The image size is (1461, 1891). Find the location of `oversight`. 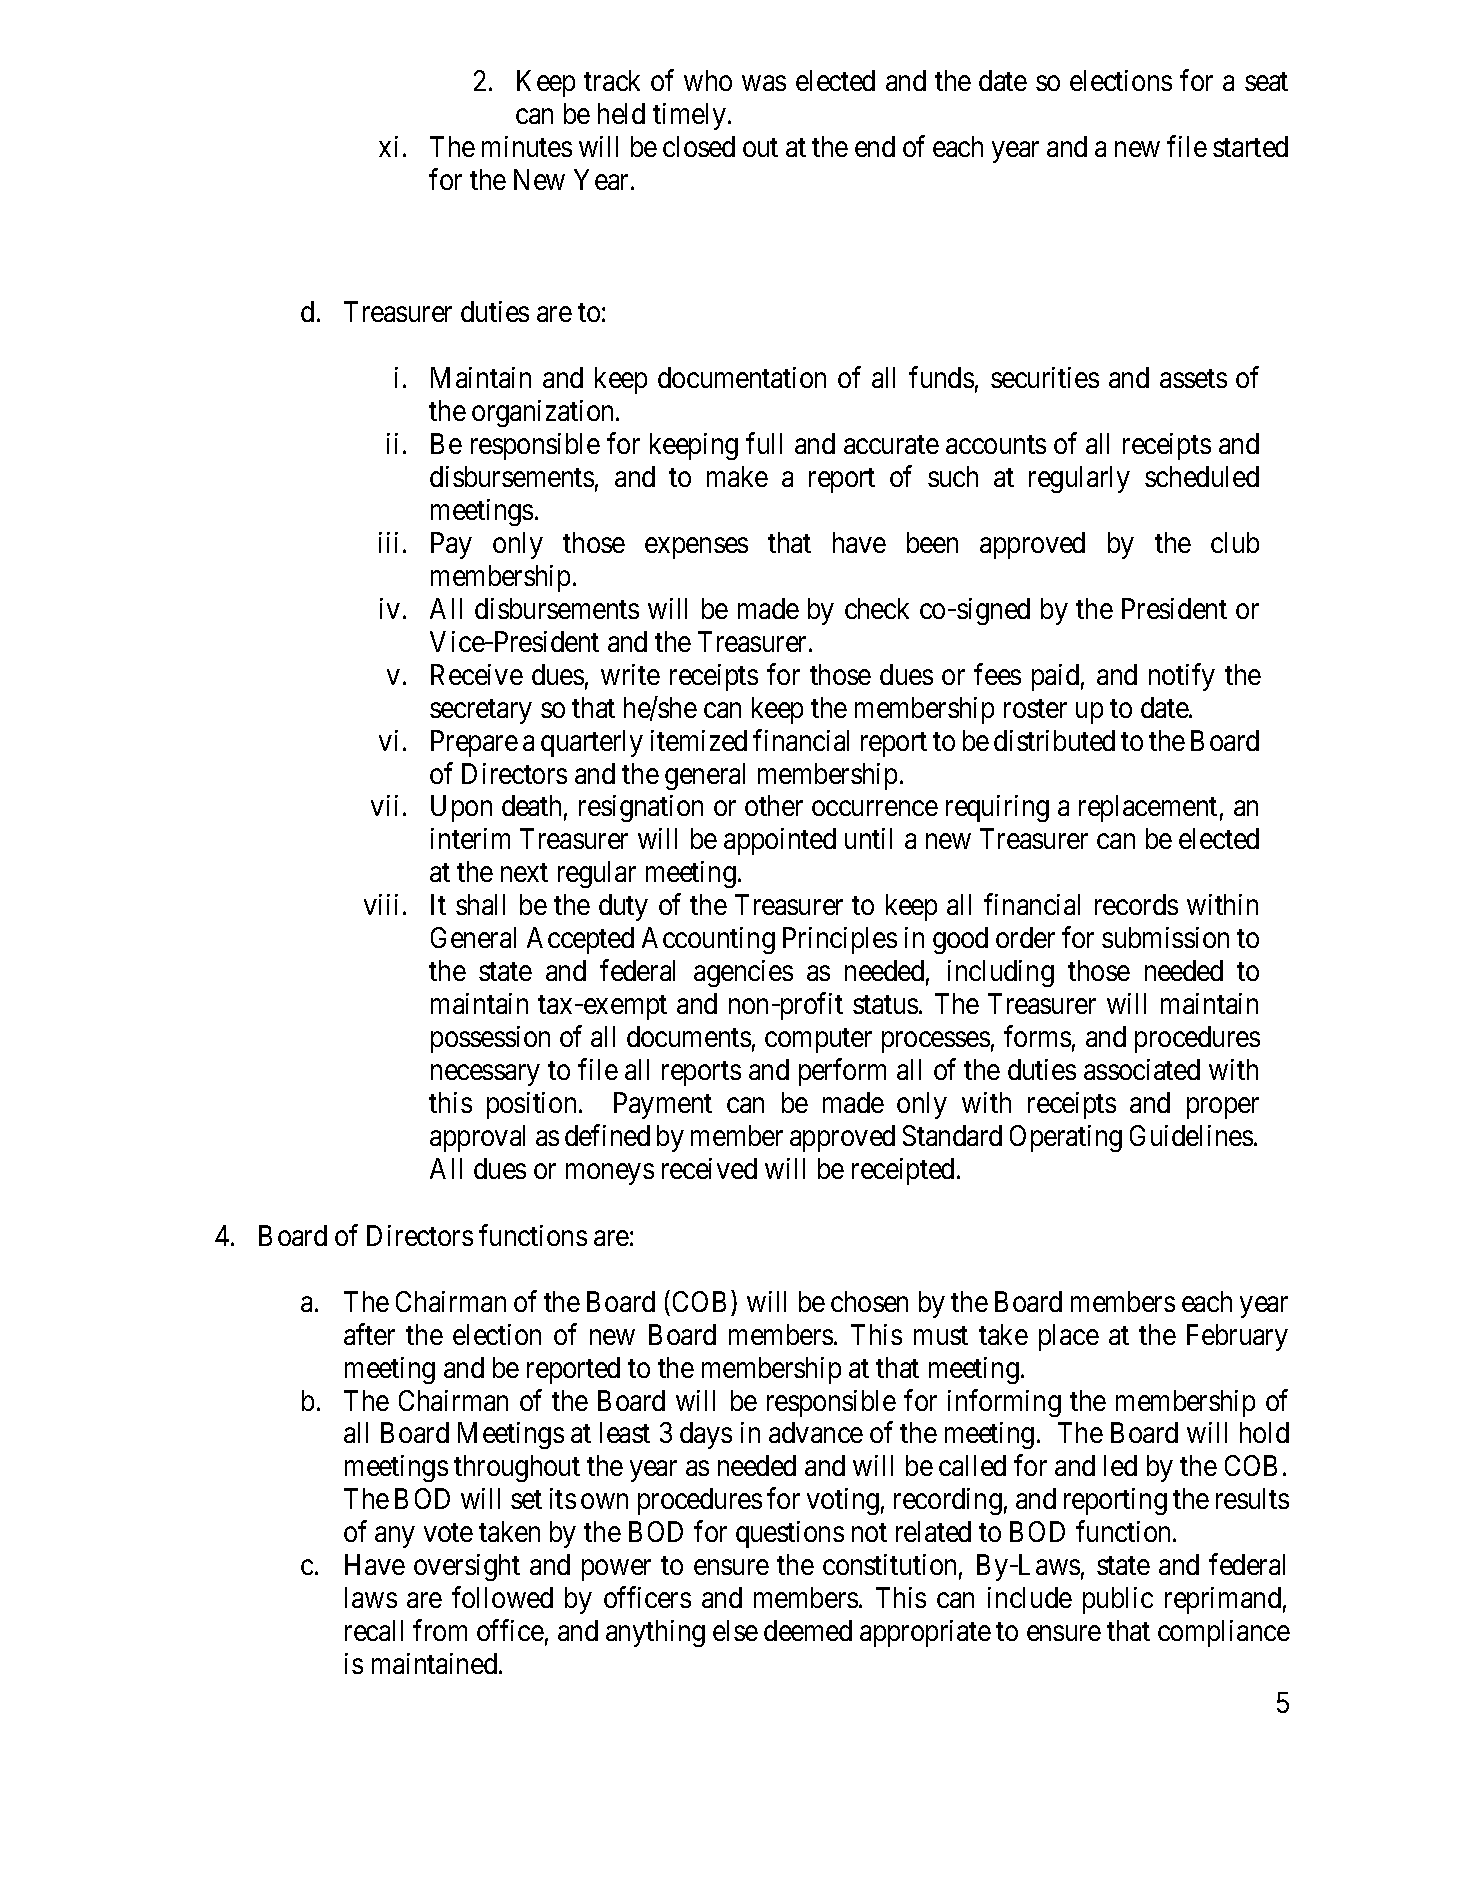

oversight is located at coordinates (467, 1567).
